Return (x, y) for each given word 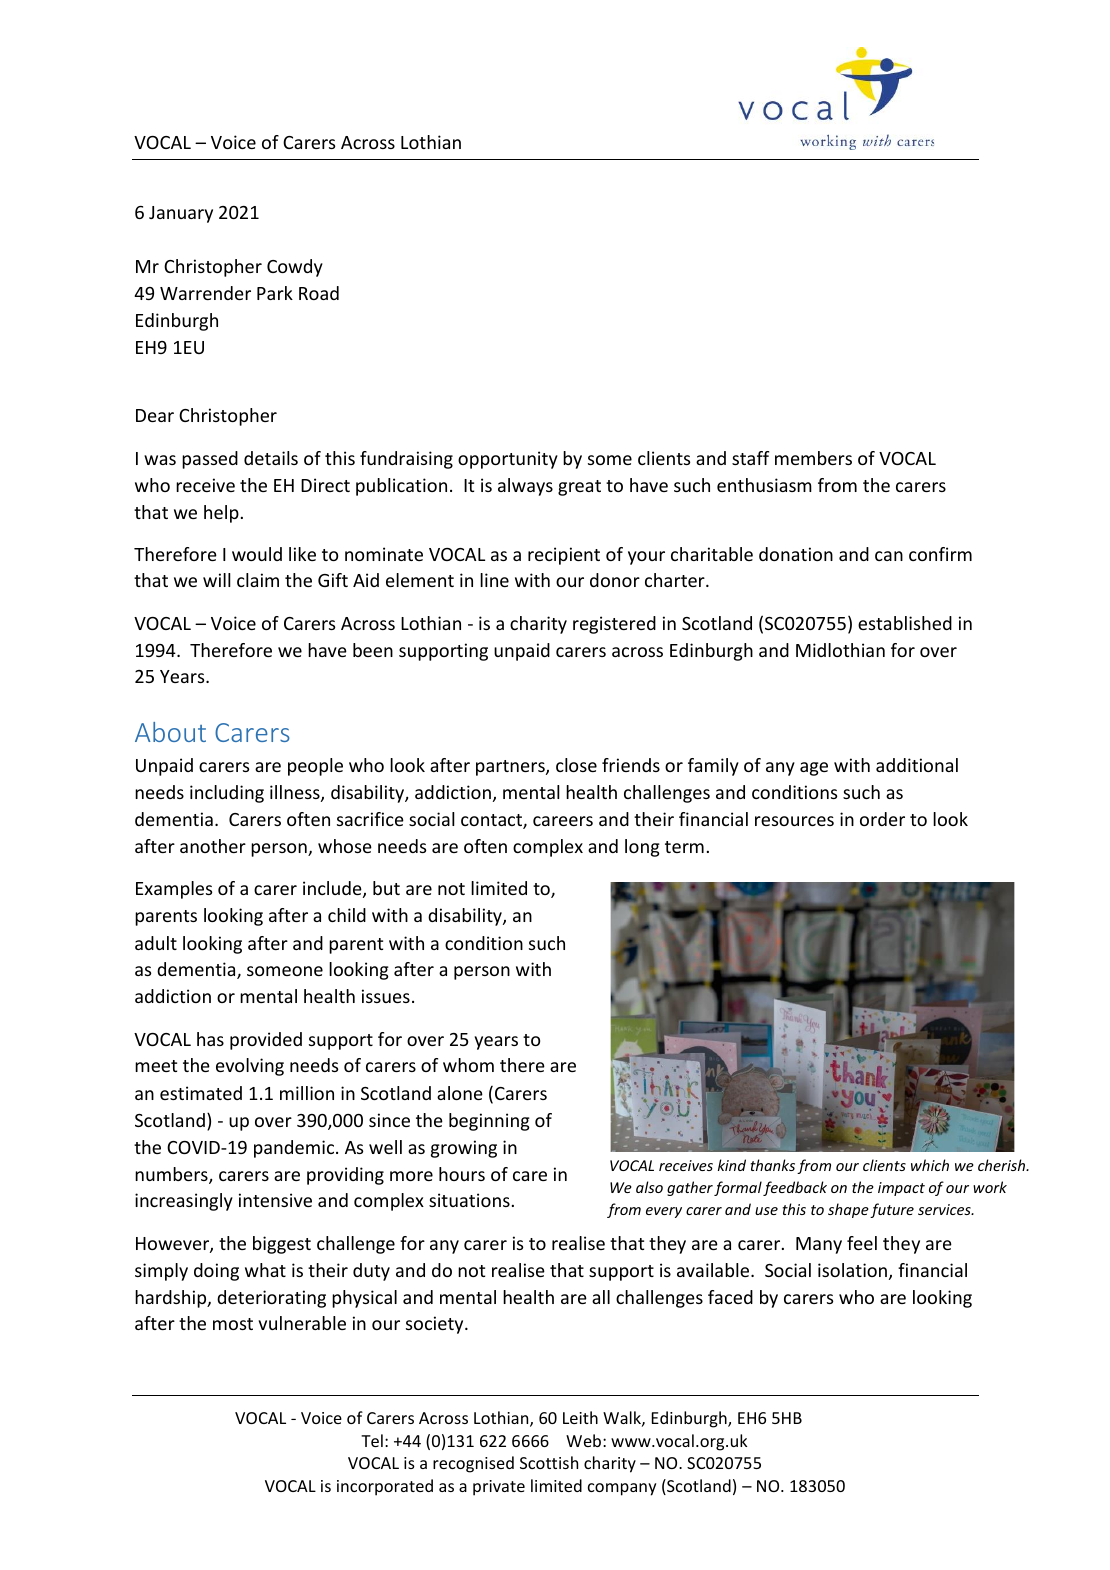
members (813, 458)
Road (319, 293)
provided (266, 1041)
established (905, 623)
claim (258, 580)
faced (730, 1297)
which (930, 1165)
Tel (372, 1440)
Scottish (549, 1462)
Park (275, 293)
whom (468, 1065)
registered (614, 625)
